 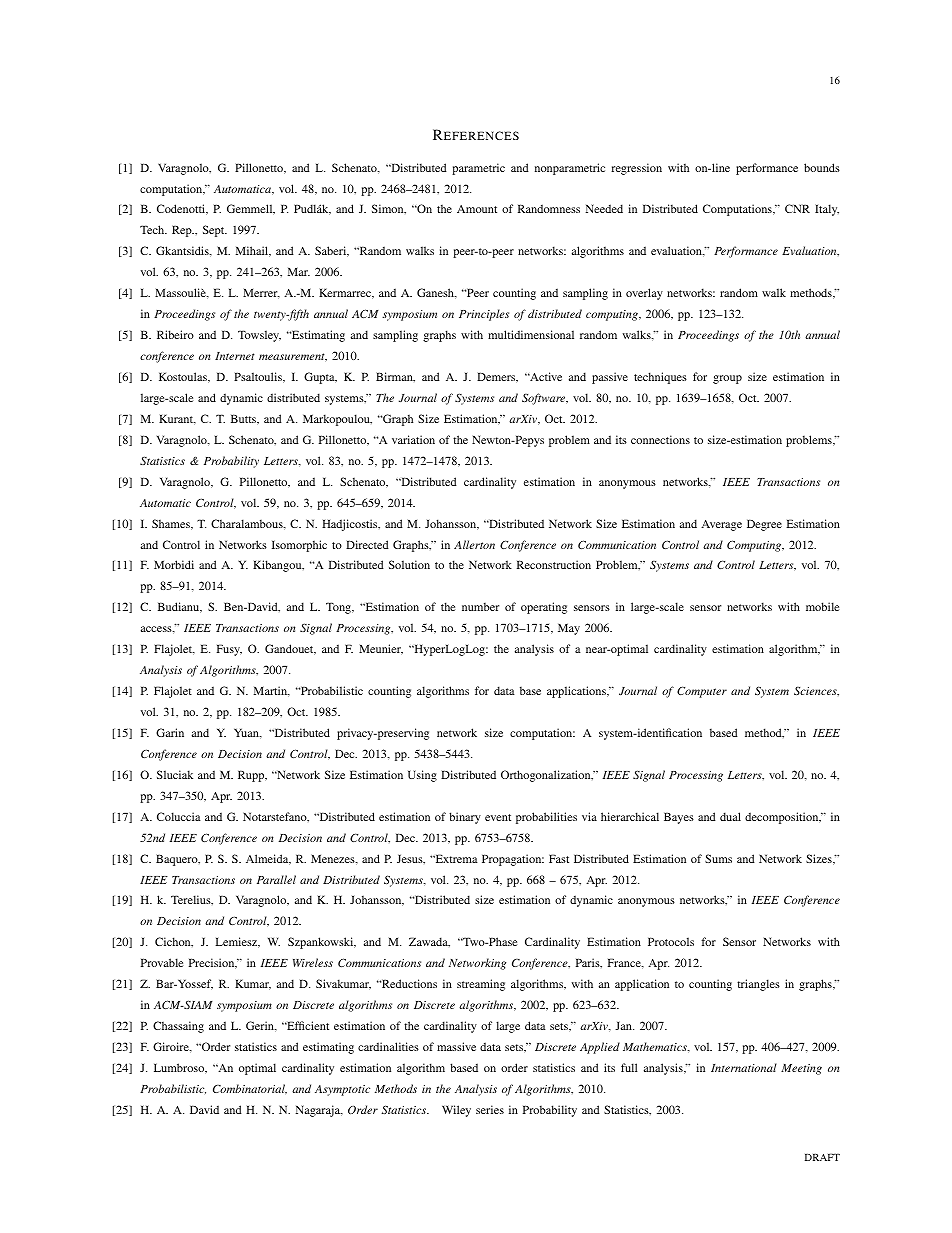 I want to click on Gemmell, so click(x=251, y=209).
